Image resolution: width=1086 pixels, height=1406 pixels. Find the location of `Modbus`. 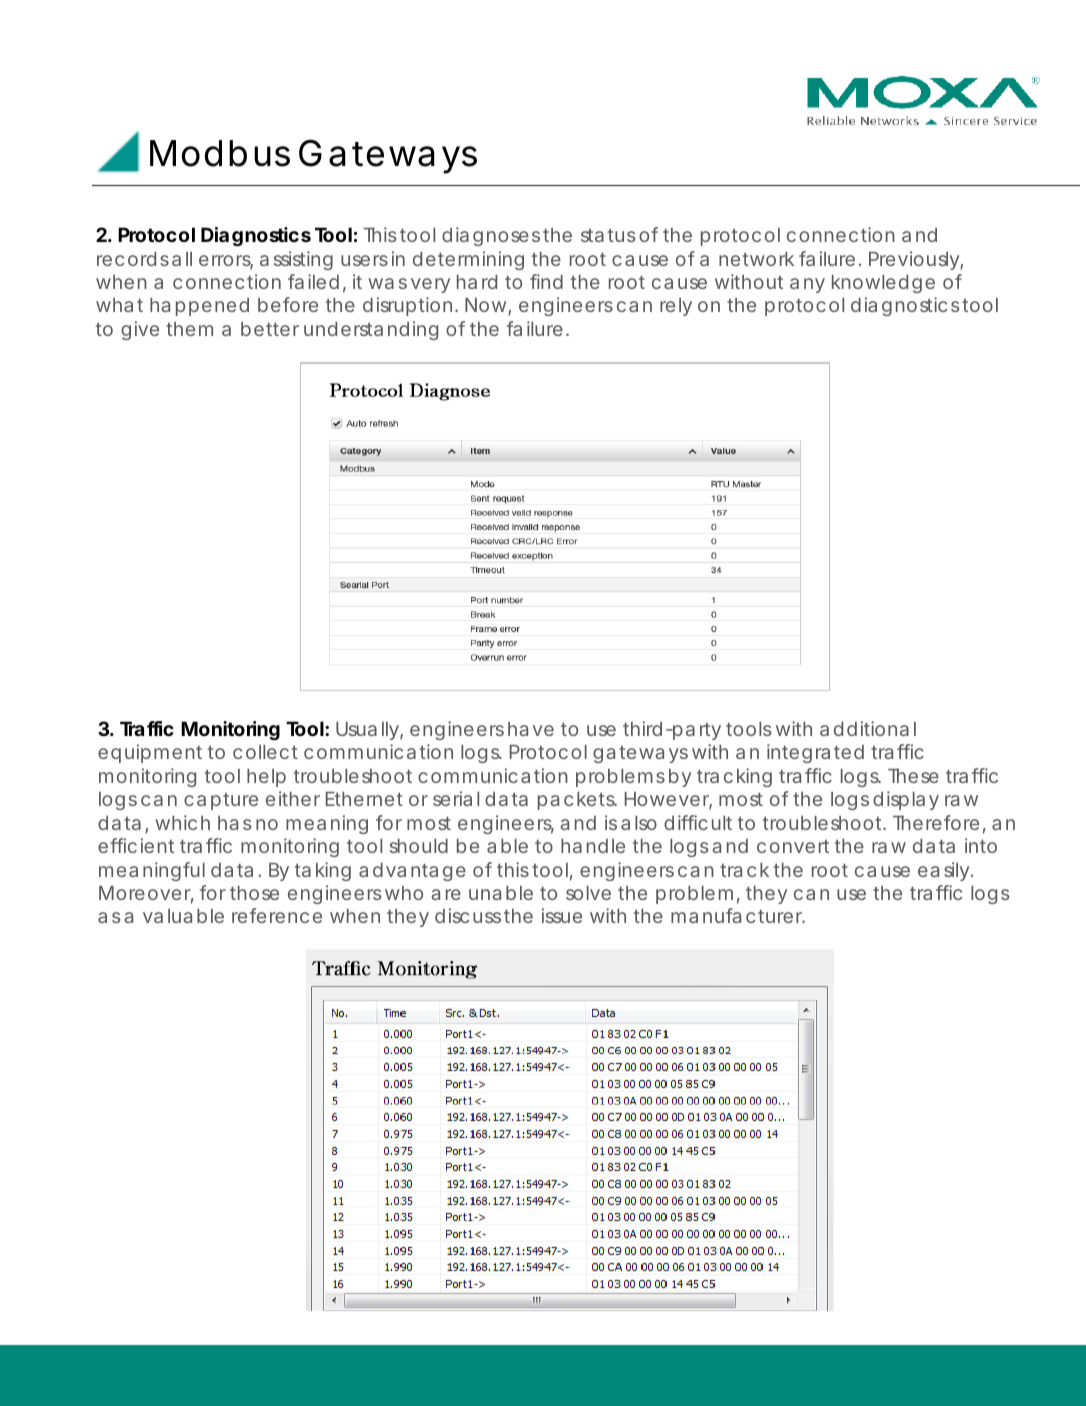

Modbus is located at coordinates (220, 153).
